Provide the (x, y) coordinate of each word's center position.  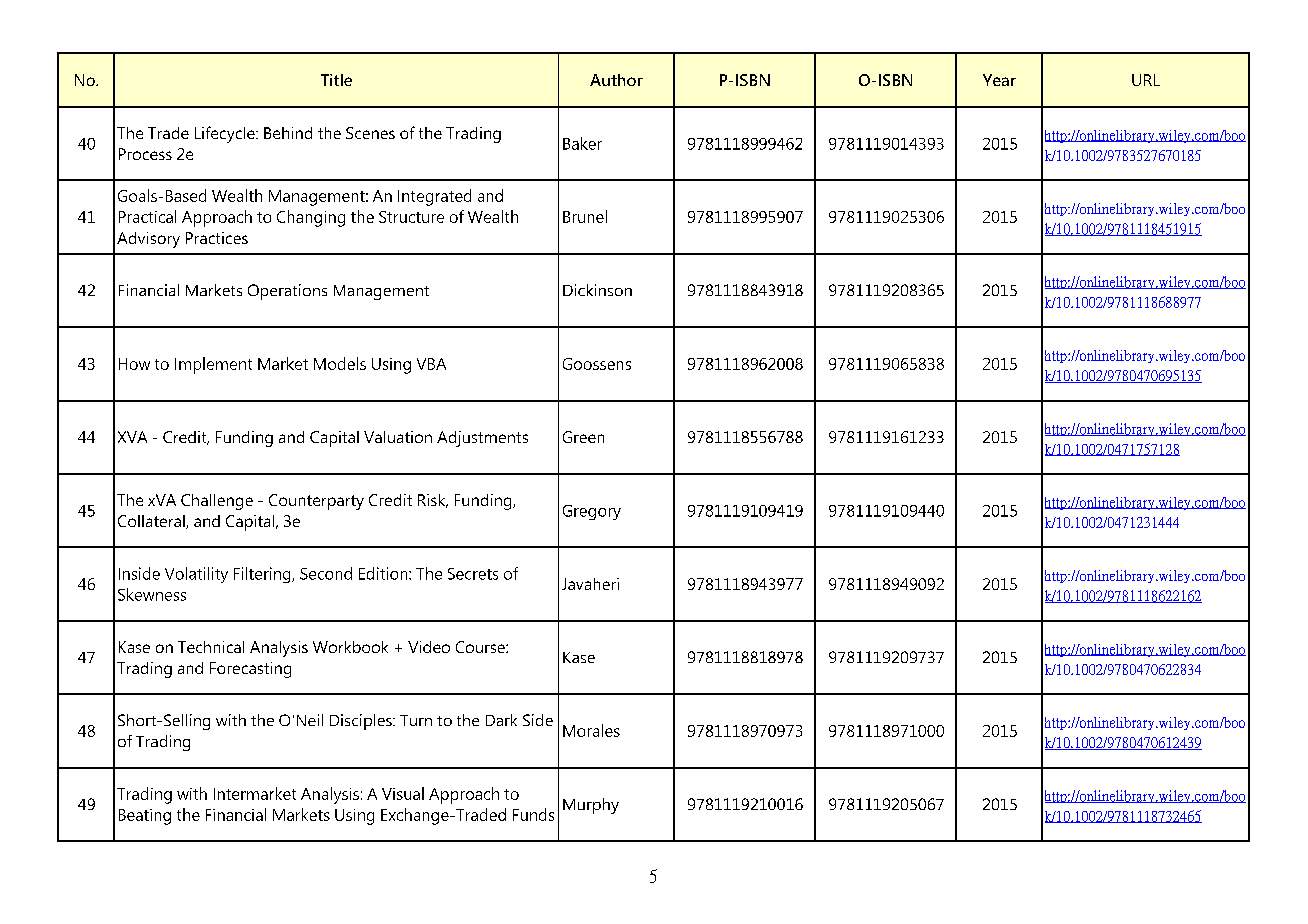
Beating (145, 817)
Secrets (473, 574)
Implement (213, 365)
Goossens (597, 364)
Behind (288, 133)
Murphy (591, 806)
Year (999, 80)
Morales (591, 730)
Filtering (263, 575)
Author (616, 80)
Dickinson (597, 290)
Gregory (592, 512)
